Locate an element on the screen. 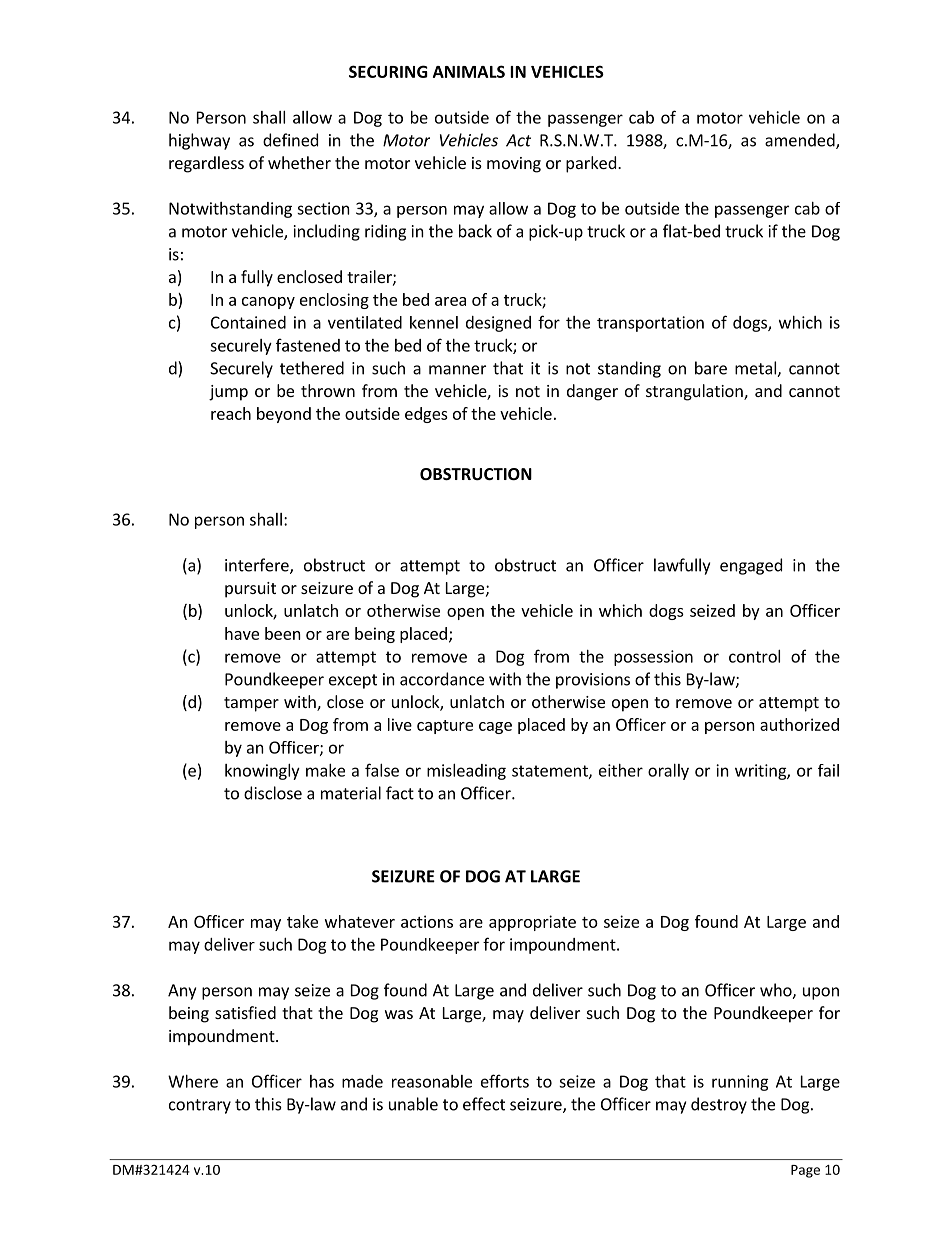 This screenshot has width=952, height=1233. accordance is located at coordinates (442, 679).
